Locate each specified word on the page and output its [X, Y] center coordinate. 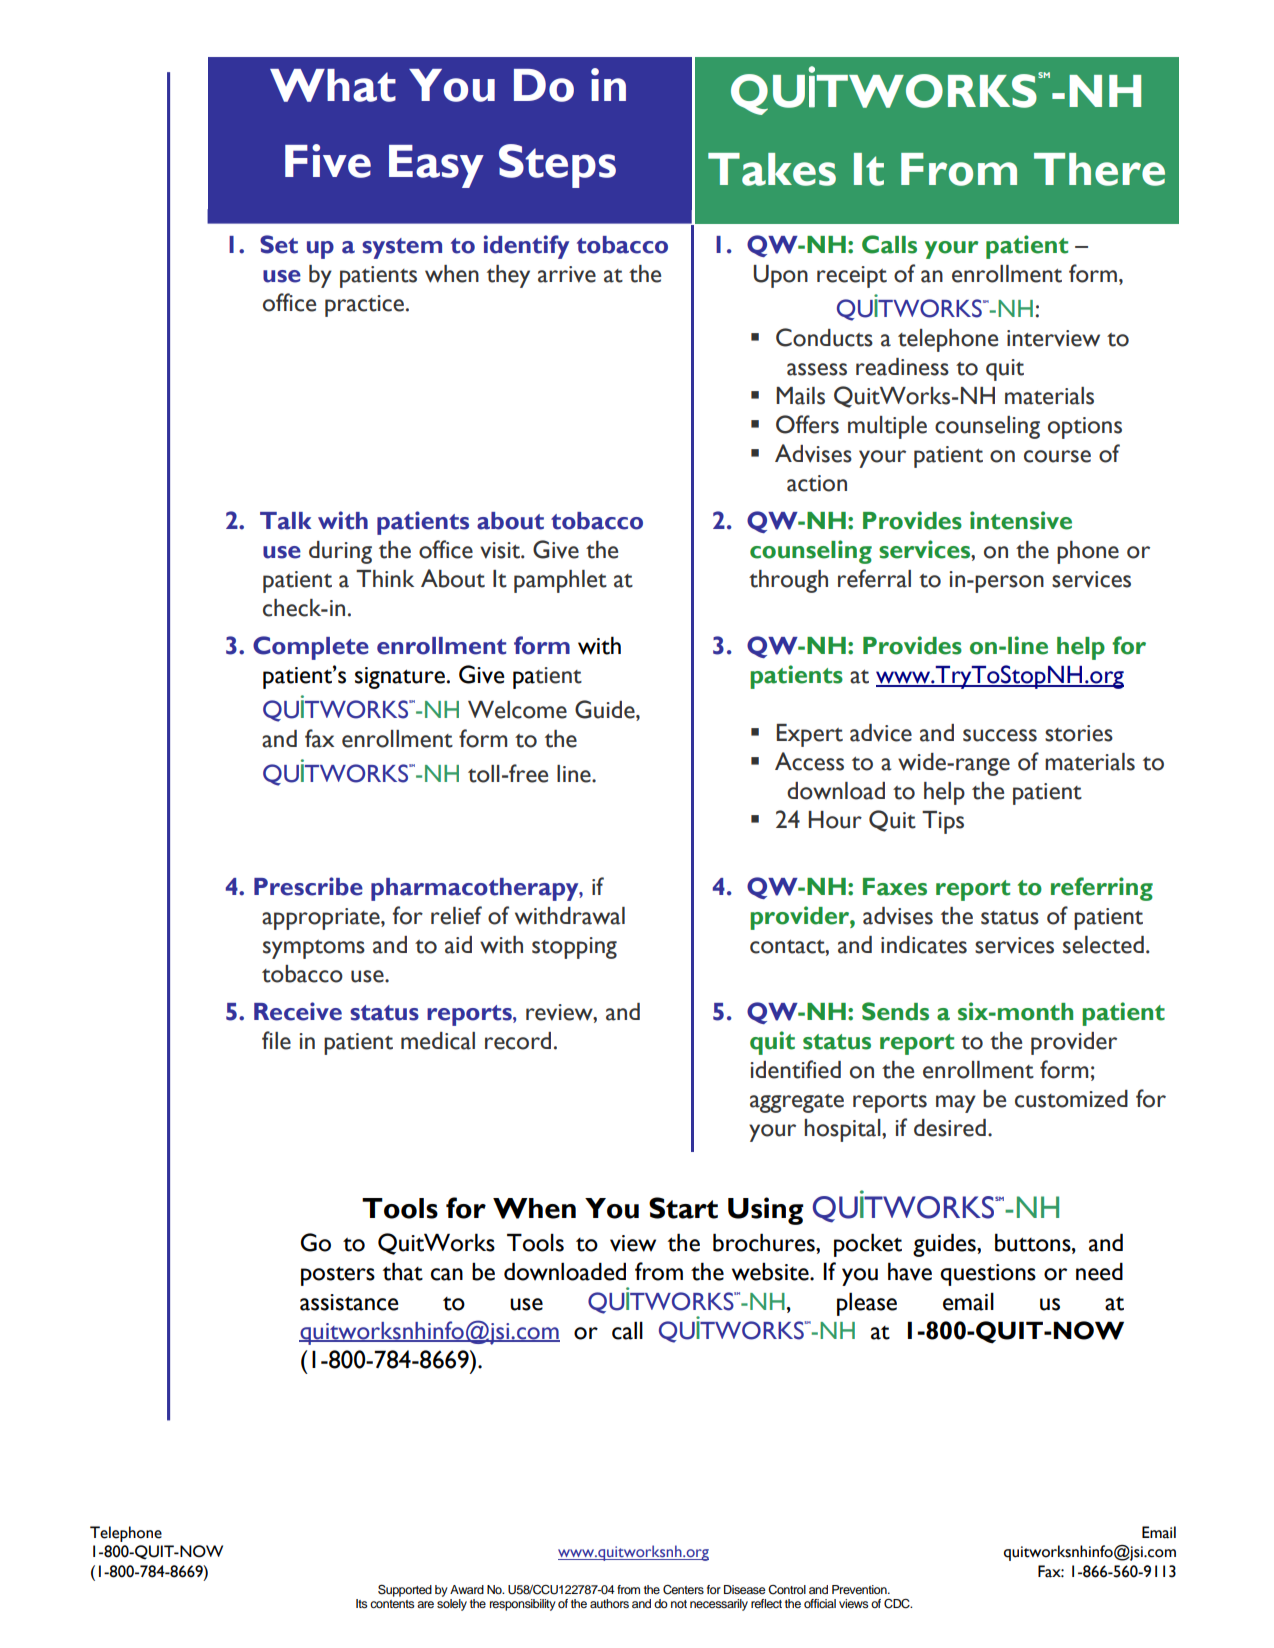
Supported [405, 1590]
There [1099, 169]
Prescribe [308, 886]
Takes [772, 169]
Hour [835, 820]
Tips [943, 822]
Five [328, 161]
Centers [683, 1590]
